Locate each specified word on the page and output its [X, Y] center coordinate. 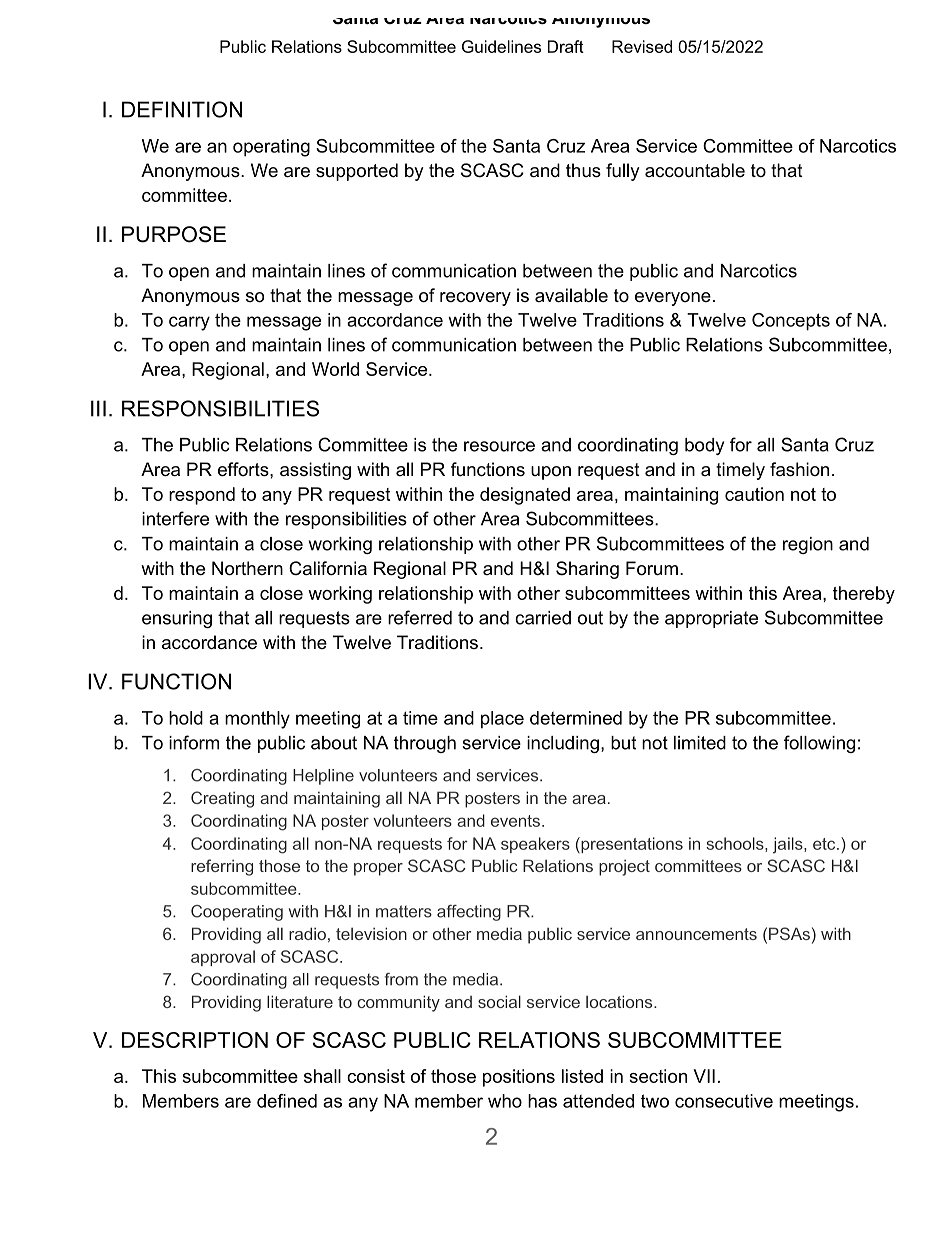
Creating [222, 799]
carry [189, 323]
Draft [566, 46]
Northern [247, 568]
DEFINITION [182, 109]
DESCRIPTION [195, 1040]
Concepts [791, 322]
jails [789, 845]
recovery [475, 299]
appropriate [711, 619]
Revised [642, 46]
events [517, 821]
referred [420, 617]
